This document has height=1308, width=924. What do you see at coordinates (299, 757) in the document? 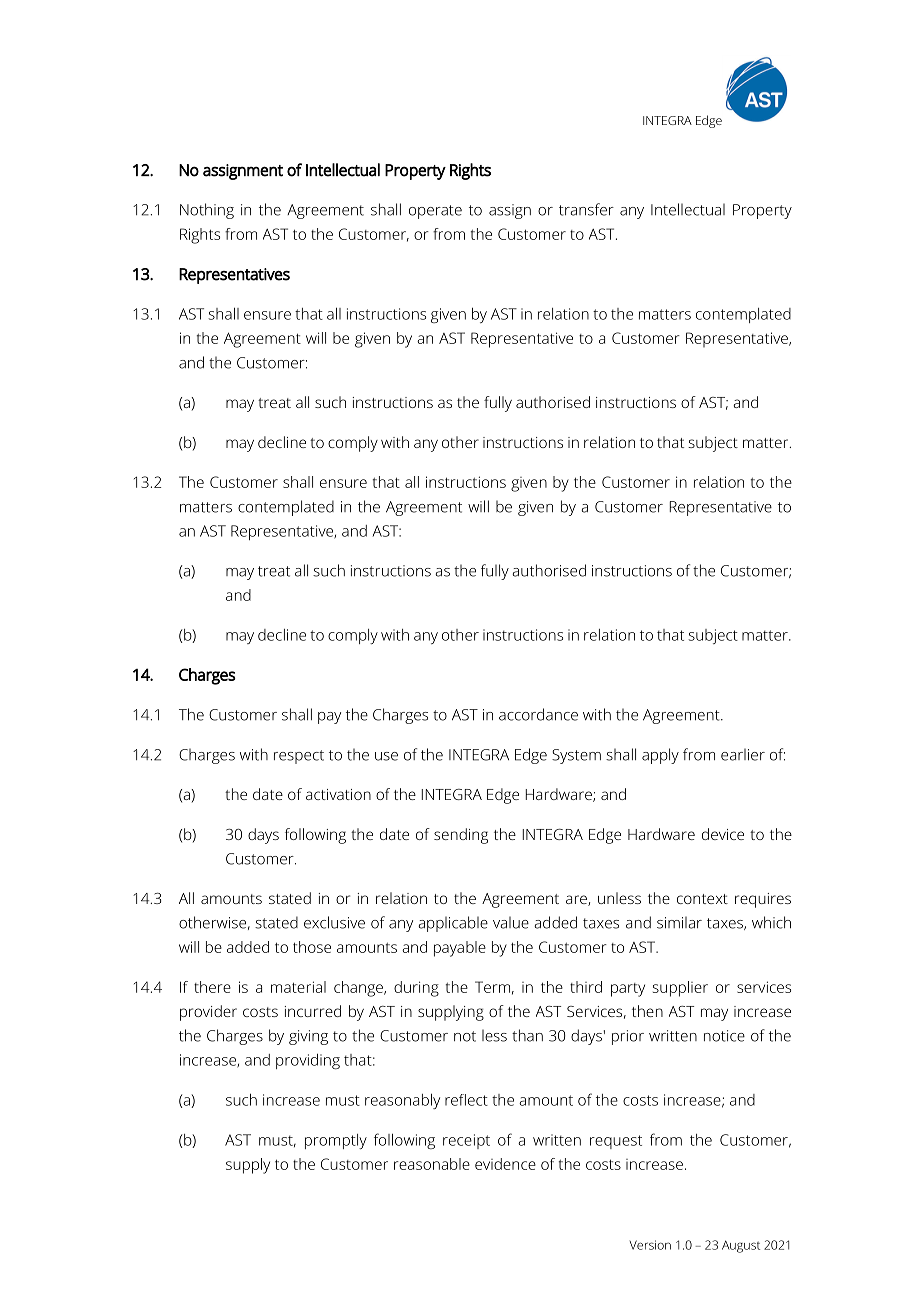
I see `respect` at bounding box center [299, 757].
